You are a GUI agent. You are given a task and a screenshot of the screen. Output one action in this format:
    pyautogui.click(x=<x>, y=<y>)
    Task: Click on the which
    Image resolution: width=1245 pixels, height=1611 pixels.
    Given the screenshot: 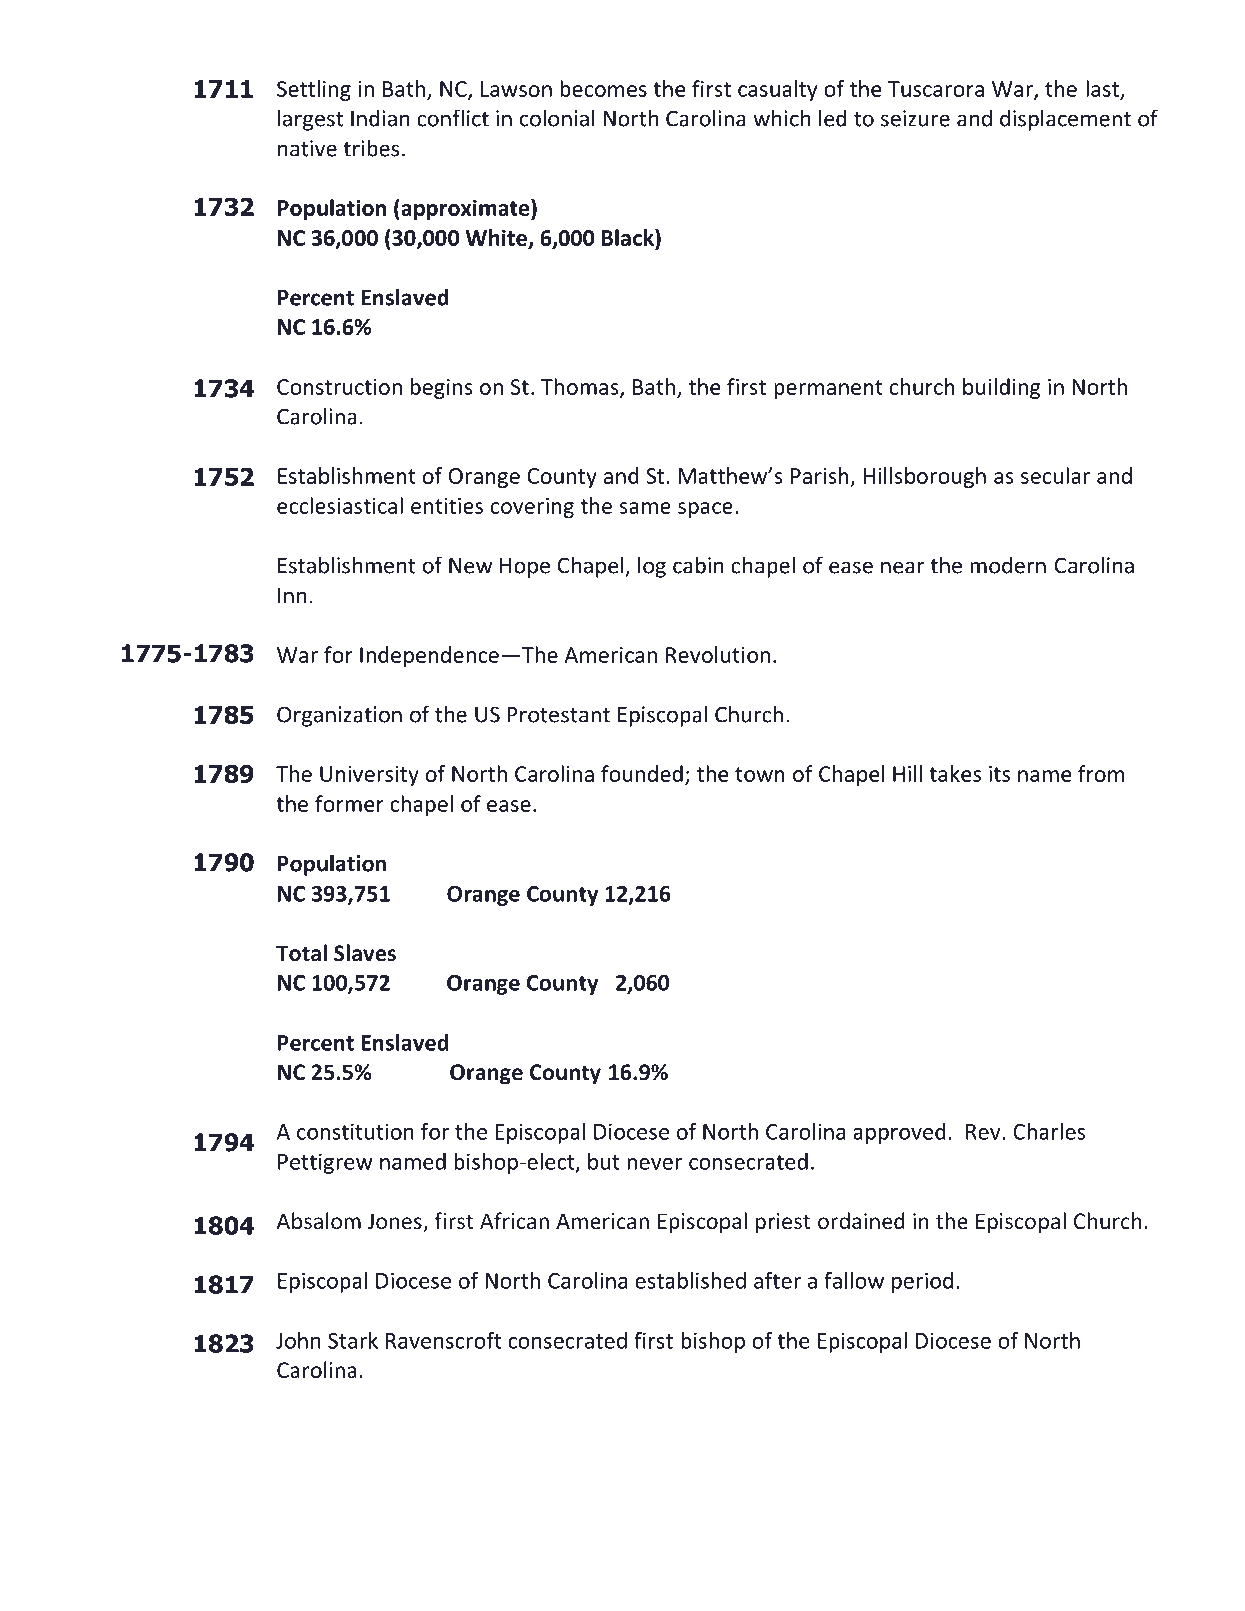 What is the action you would take?
    pyautogui.click(x=782, y=118)
